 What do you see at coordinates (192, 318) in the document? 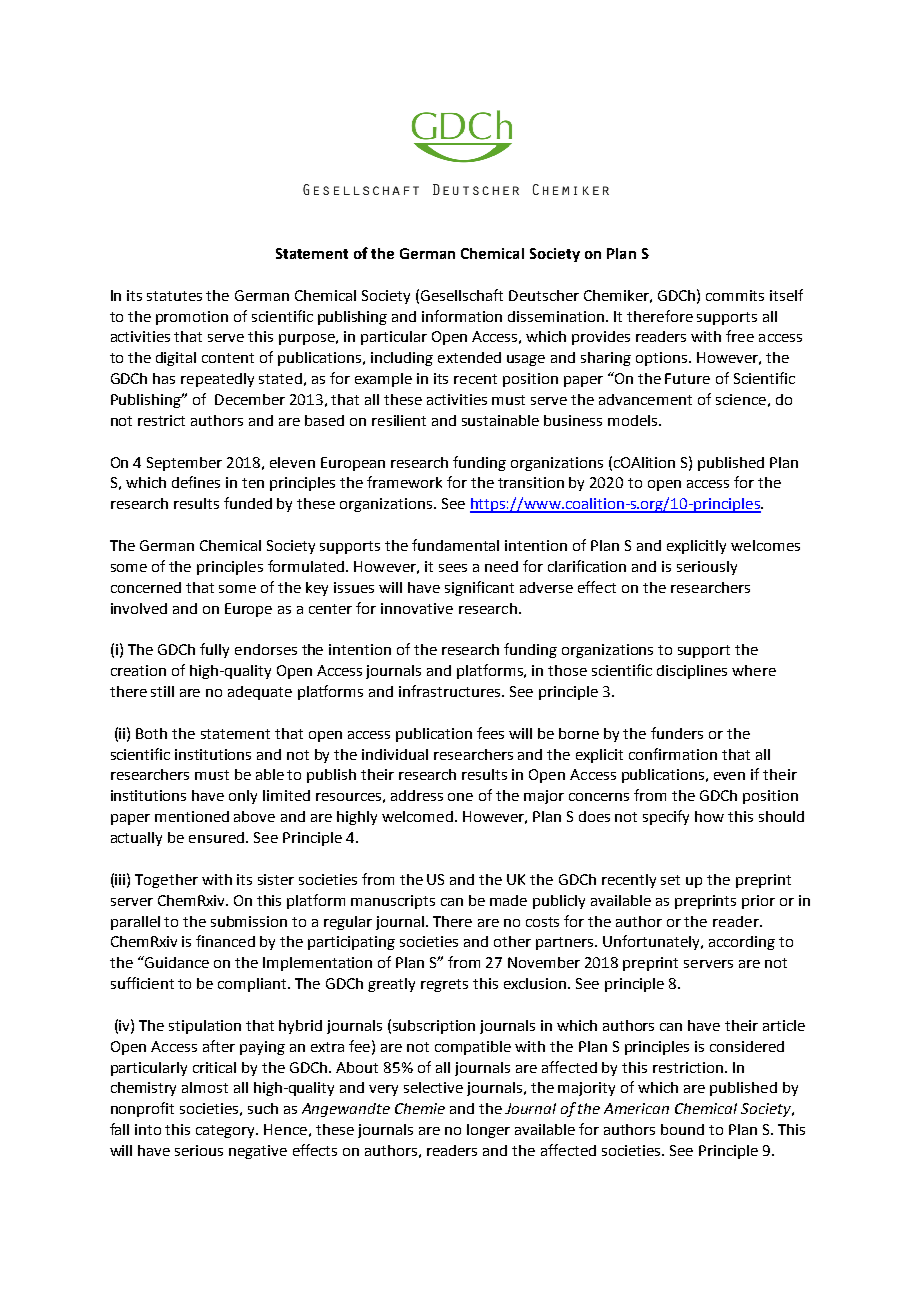
I see `promotion` at bounding box center [192, 318].
